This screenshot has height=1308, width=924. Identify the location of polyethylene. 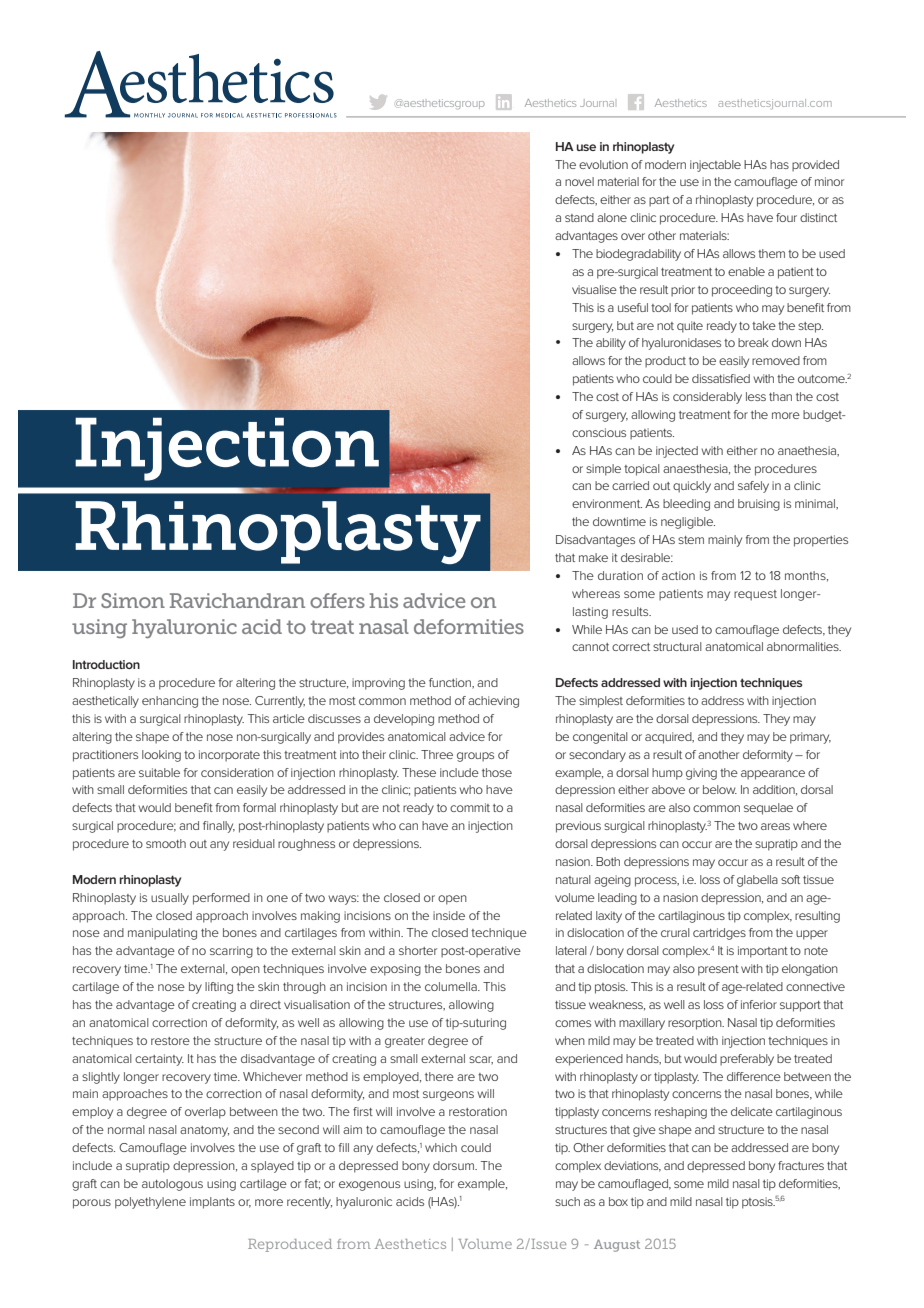
(150, 1203).
